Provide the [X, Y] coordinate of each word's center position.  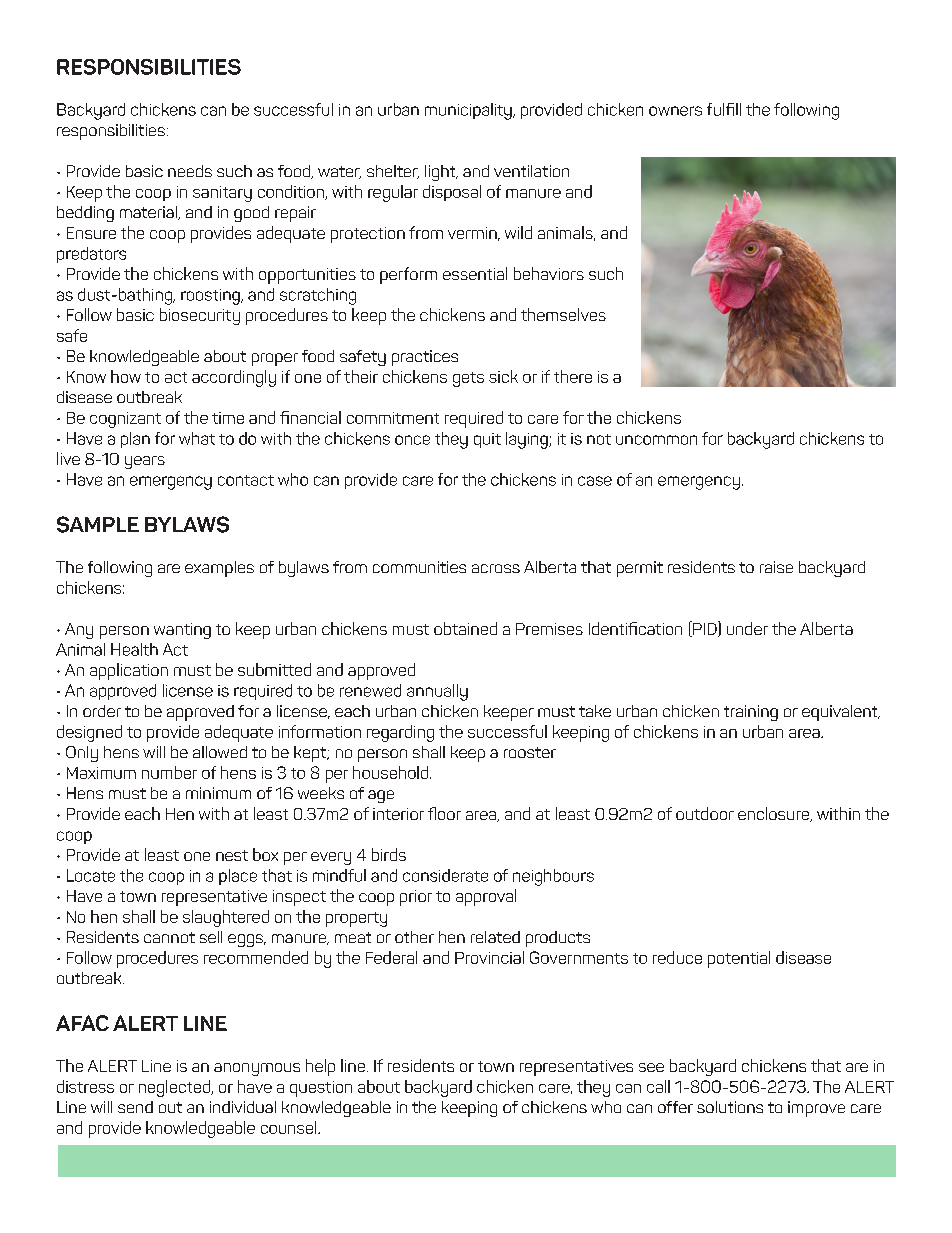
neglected [175, 1088]
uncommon [656, 440]
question [321, 1089]
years [145, 462]
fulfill [724, 109]
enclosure [775, 814]
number [169, 772]
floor [444, 813]
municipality [469, 111]
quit [487, 440]
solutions [730, 1107]
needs [190, 171]
